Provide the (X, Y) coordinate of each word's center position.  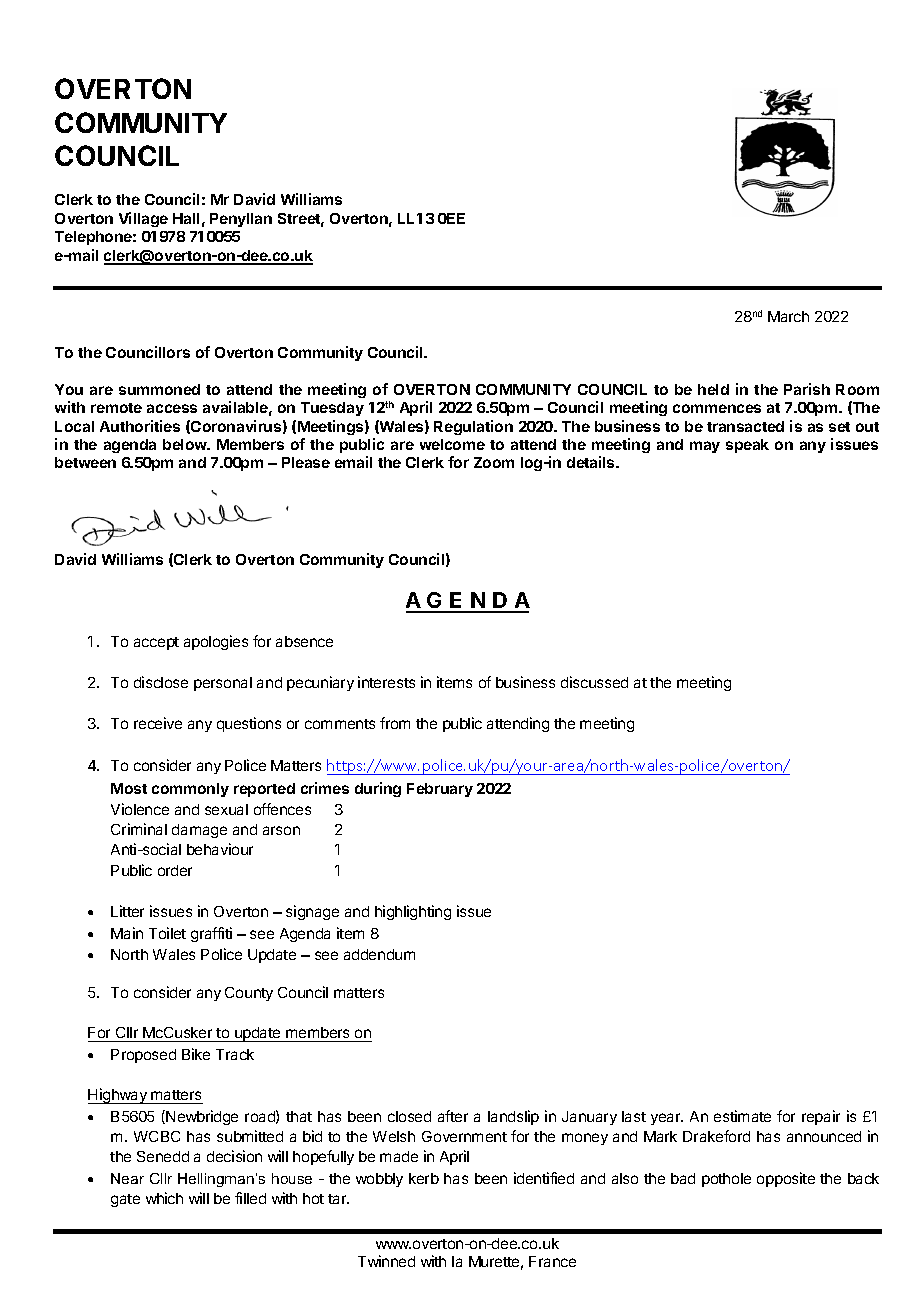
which (164, 1198)
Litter (127, 911)
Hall (186, 218)
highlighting (413, 912)
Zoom (494, 462)
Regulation (473, 427)
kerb (424, 1178)
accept (156, 643)
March (788, 316)
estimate (742, 1116)
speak (747, 446)
